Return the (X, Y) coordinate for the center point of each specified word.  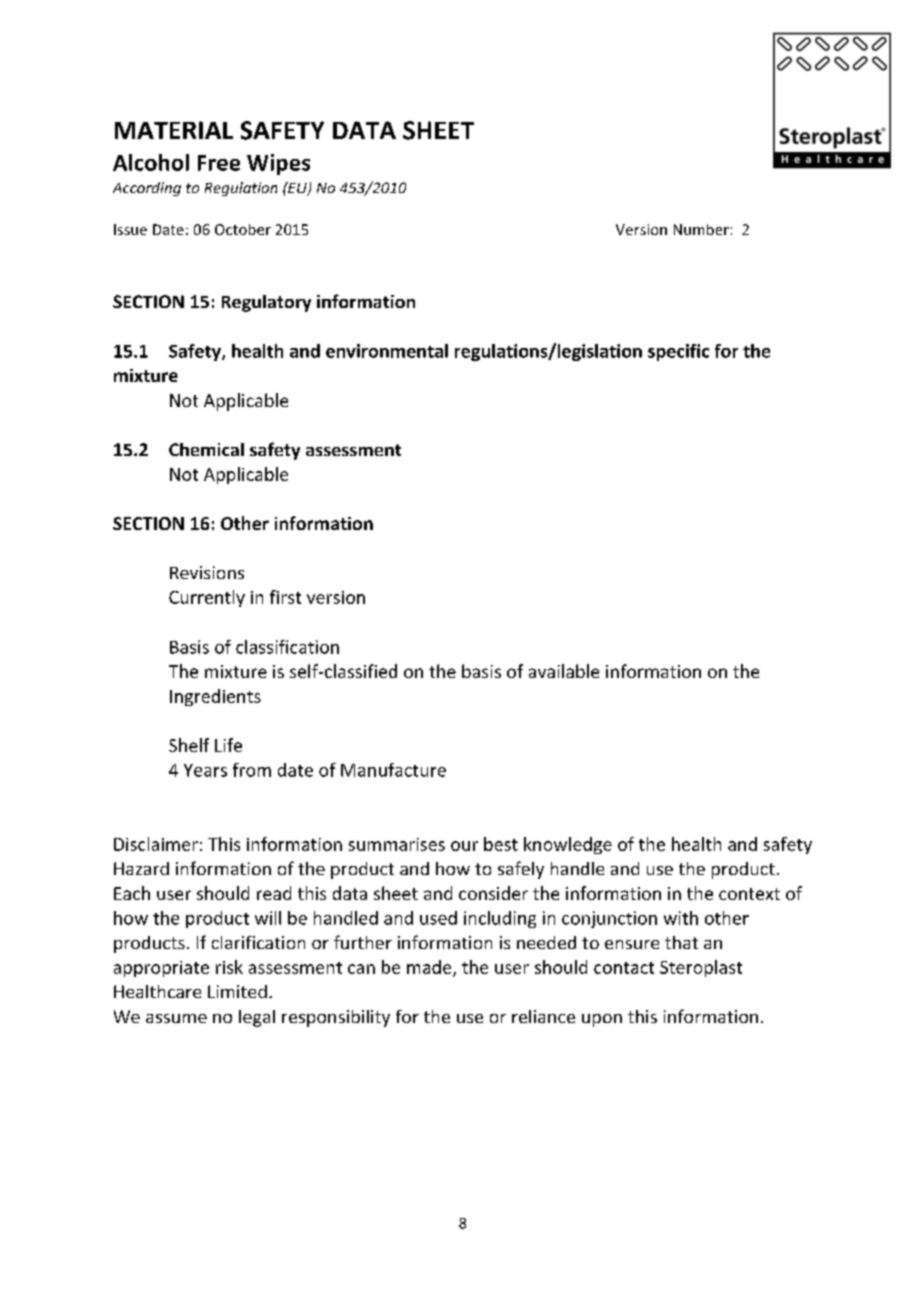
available (564, 671)
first (285, 597)
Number (701, 229)
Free (219, 163)
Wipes (278, 164)
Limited (237, 991)
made (430, 968)
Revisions (207, 572)
